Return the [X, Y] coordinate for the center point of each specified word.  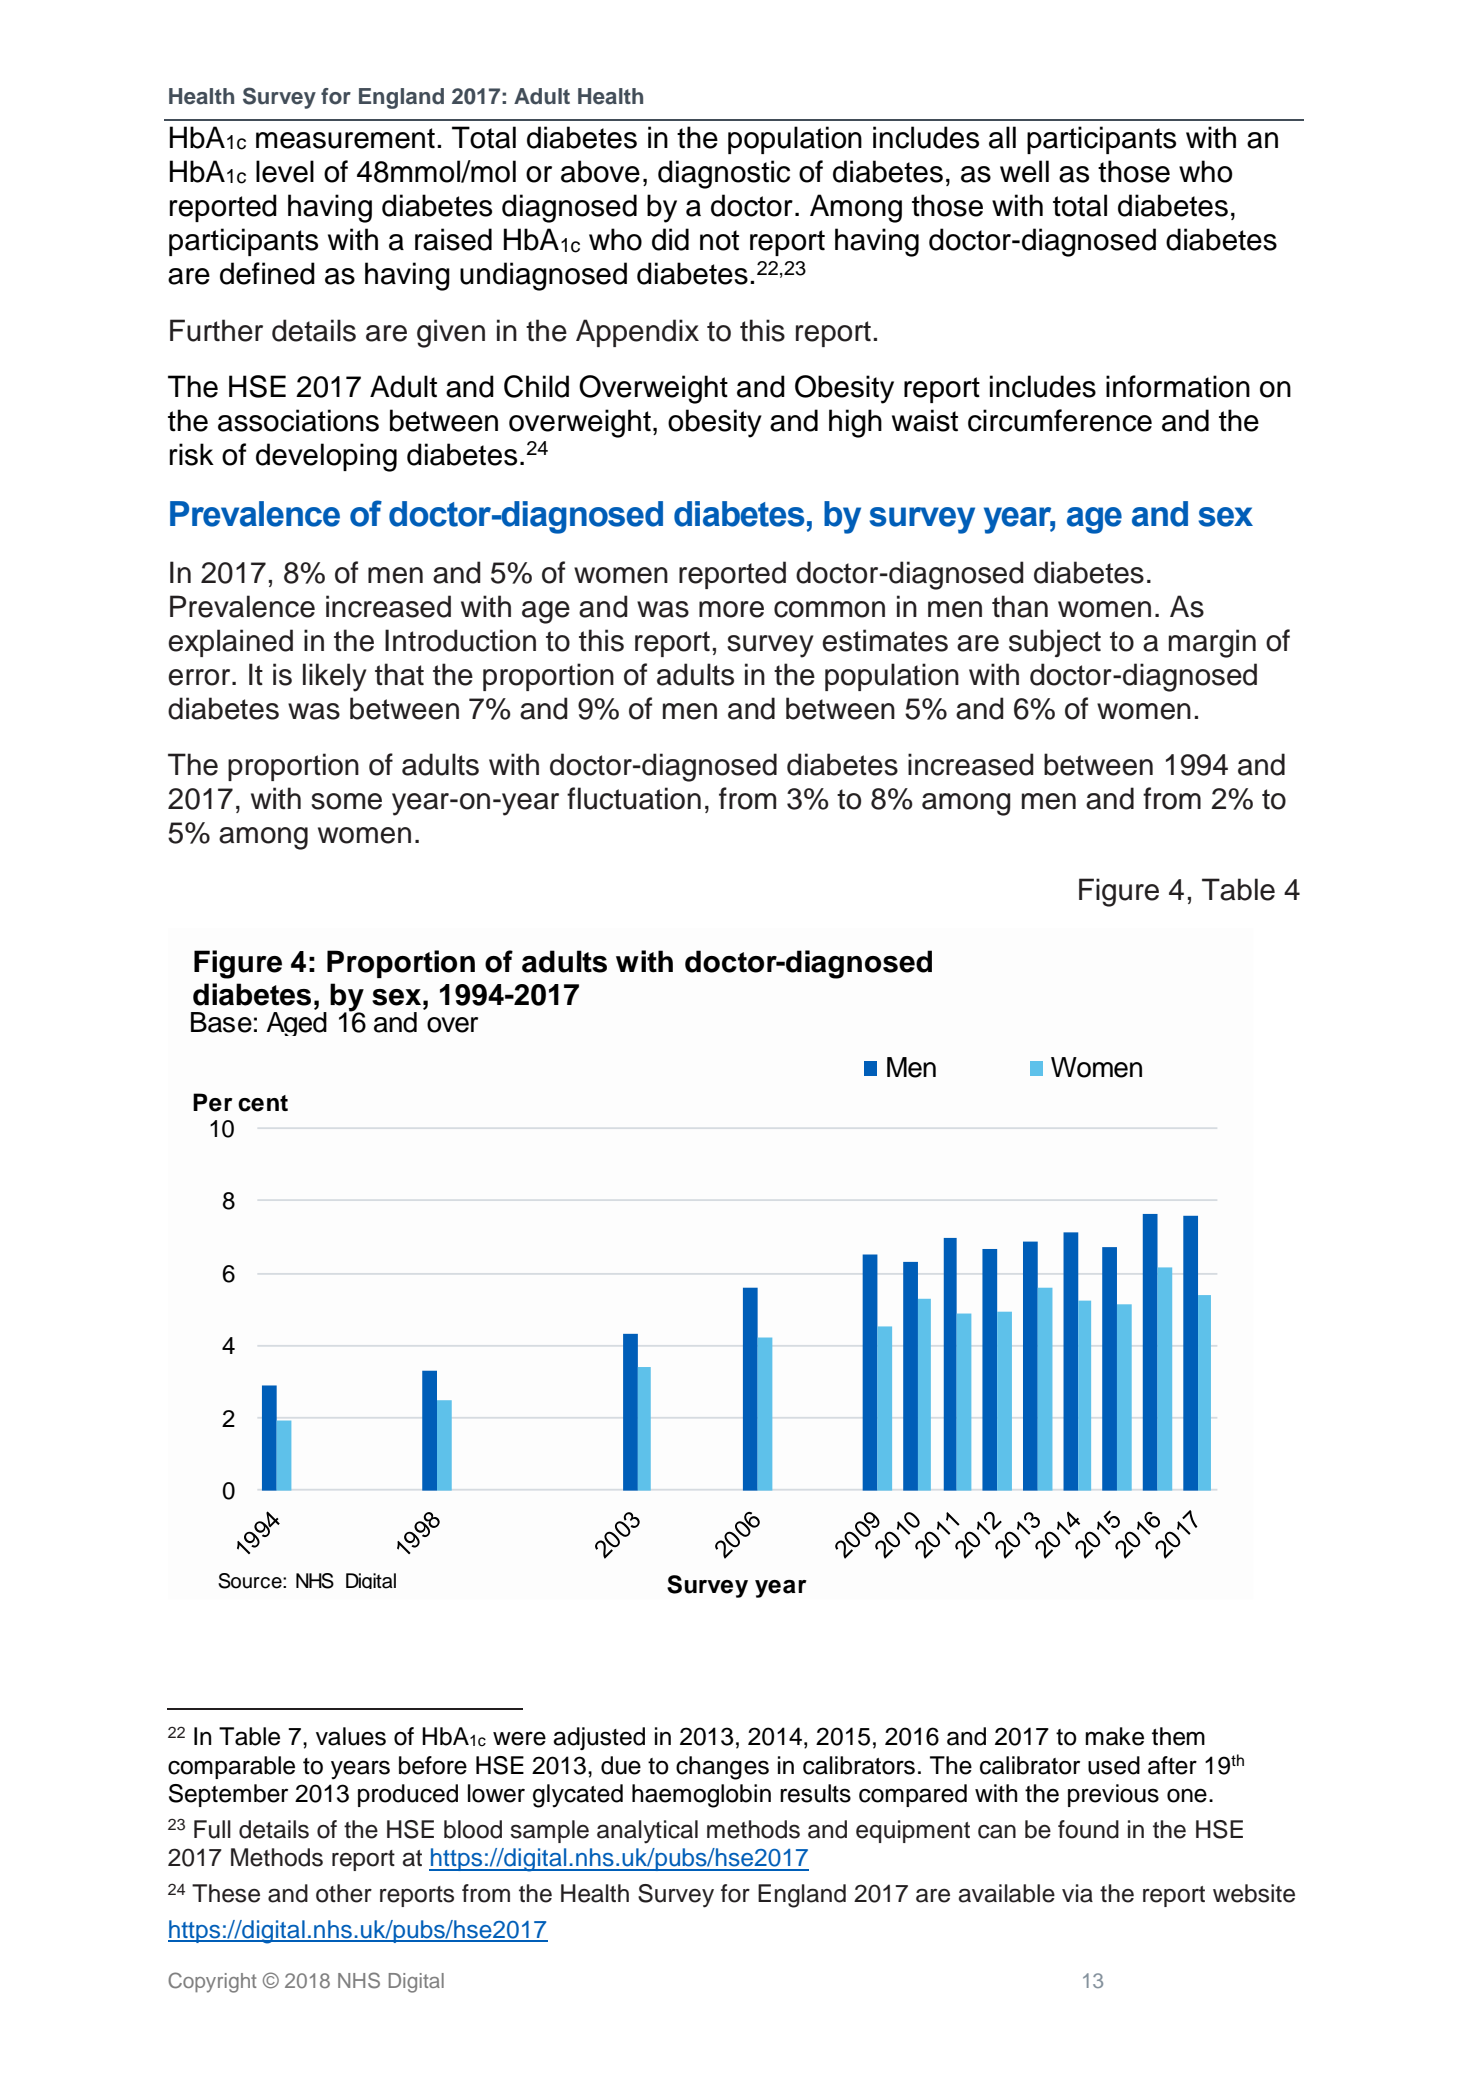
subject [1055, 643]
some [346, 801]
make [1114, 1736]
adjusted [599, 1738]
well [1024, 171]
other [344, 1893]
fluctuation [634, 798]
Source [251, 1581]
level [285, 171]
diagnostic [724, 174]
